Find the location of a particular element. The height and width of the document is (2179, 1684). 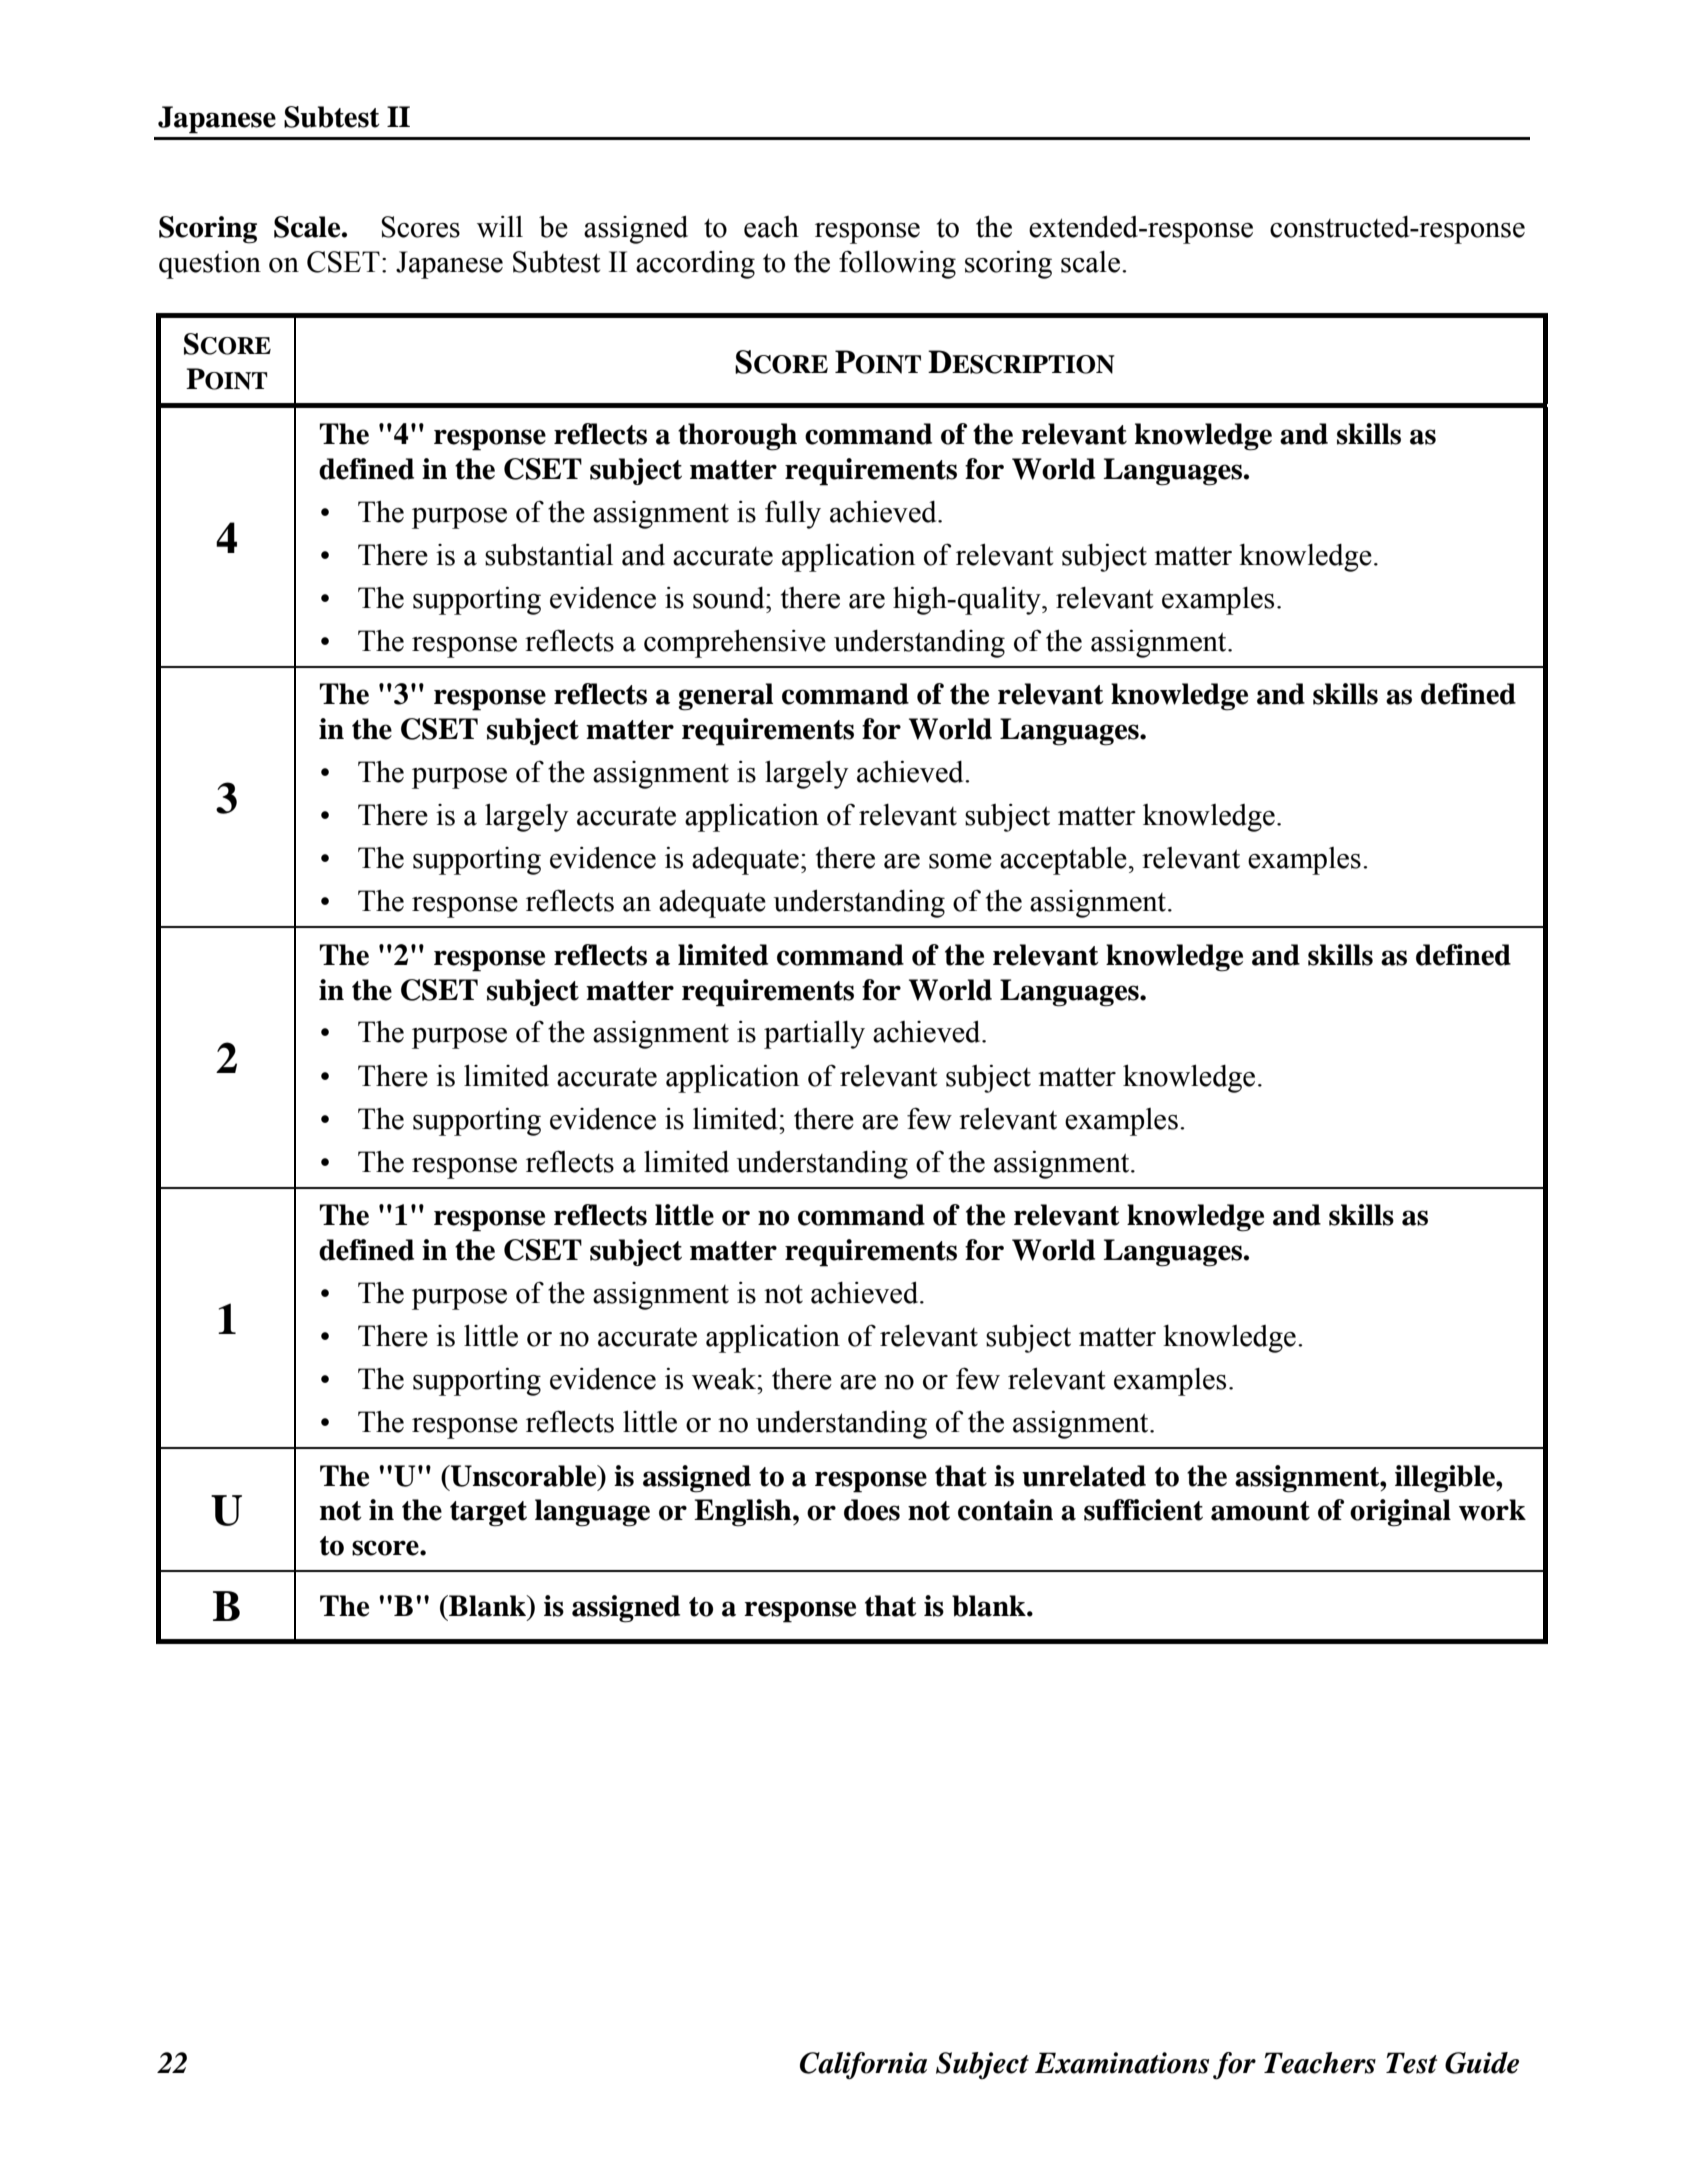

fully is located at coordinates (793, 514).
